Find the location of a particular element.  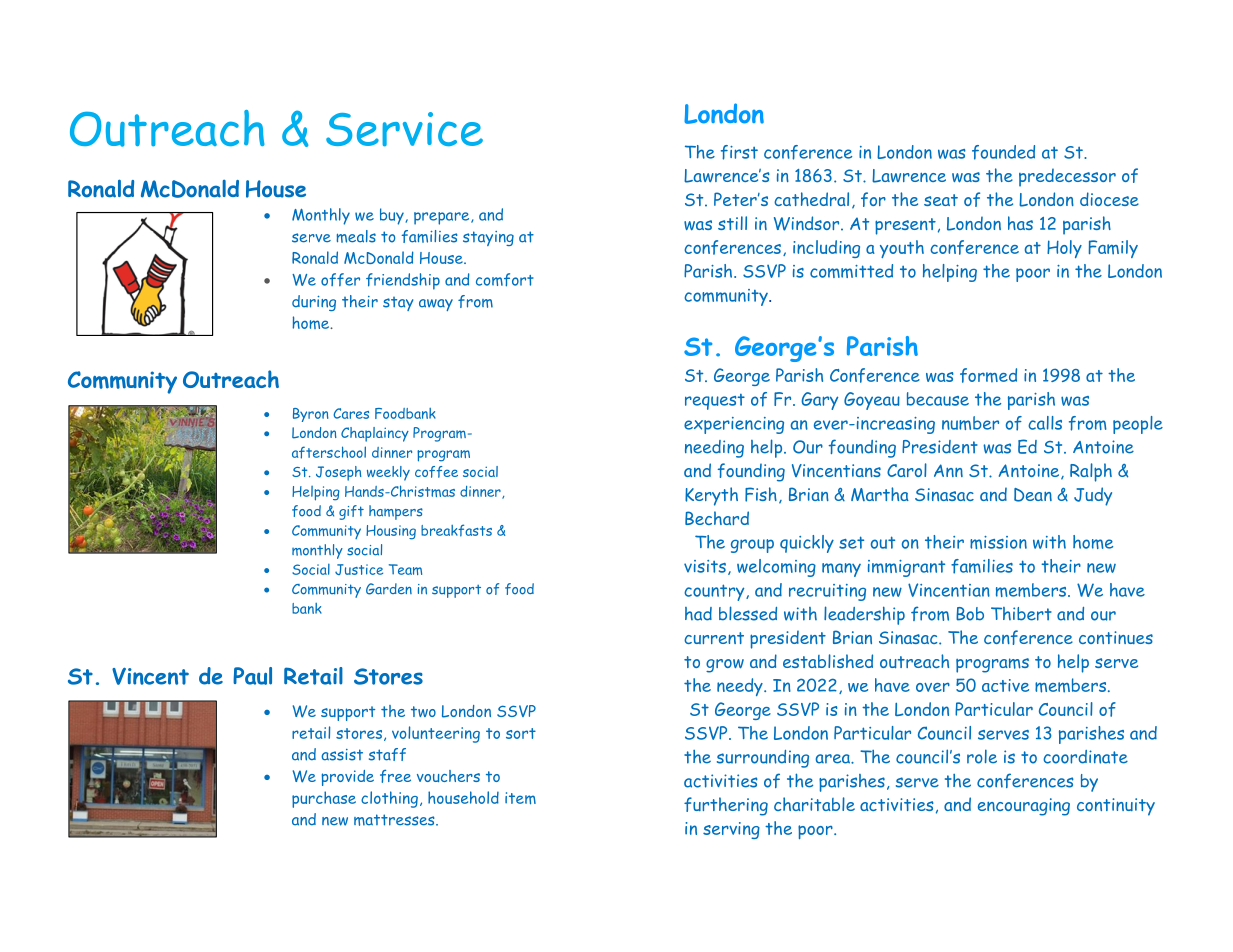

Dean is located at coordinates (1033, 495).
